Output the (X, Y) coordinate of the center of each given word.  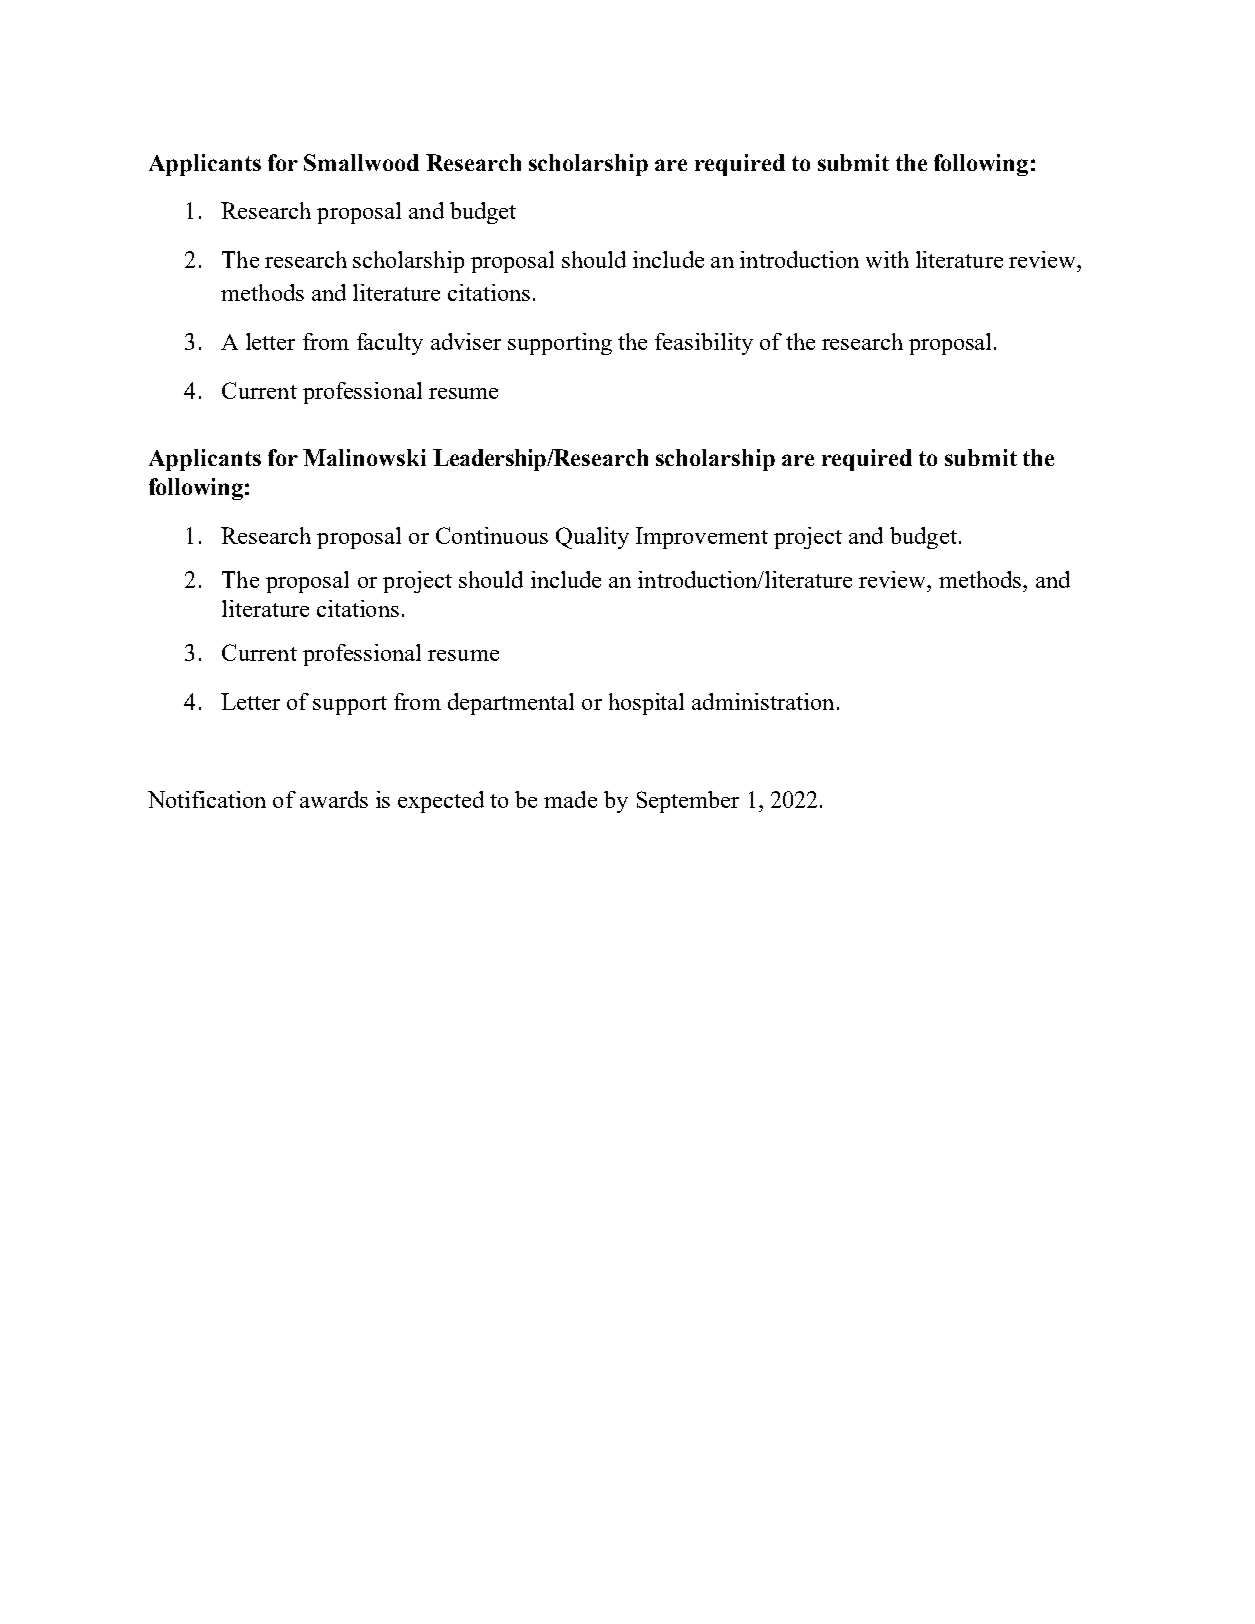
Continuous (492, 535)
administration (763, 701)
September (688, 802)
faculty (390, 344)
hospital (646, 704)
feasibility (704, 344)
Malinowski (364, 457)
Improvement (702, 538)
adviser (466, 341)
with (887, 259)
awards (334, 799)
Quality (592, 538)
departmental (511, 704)
